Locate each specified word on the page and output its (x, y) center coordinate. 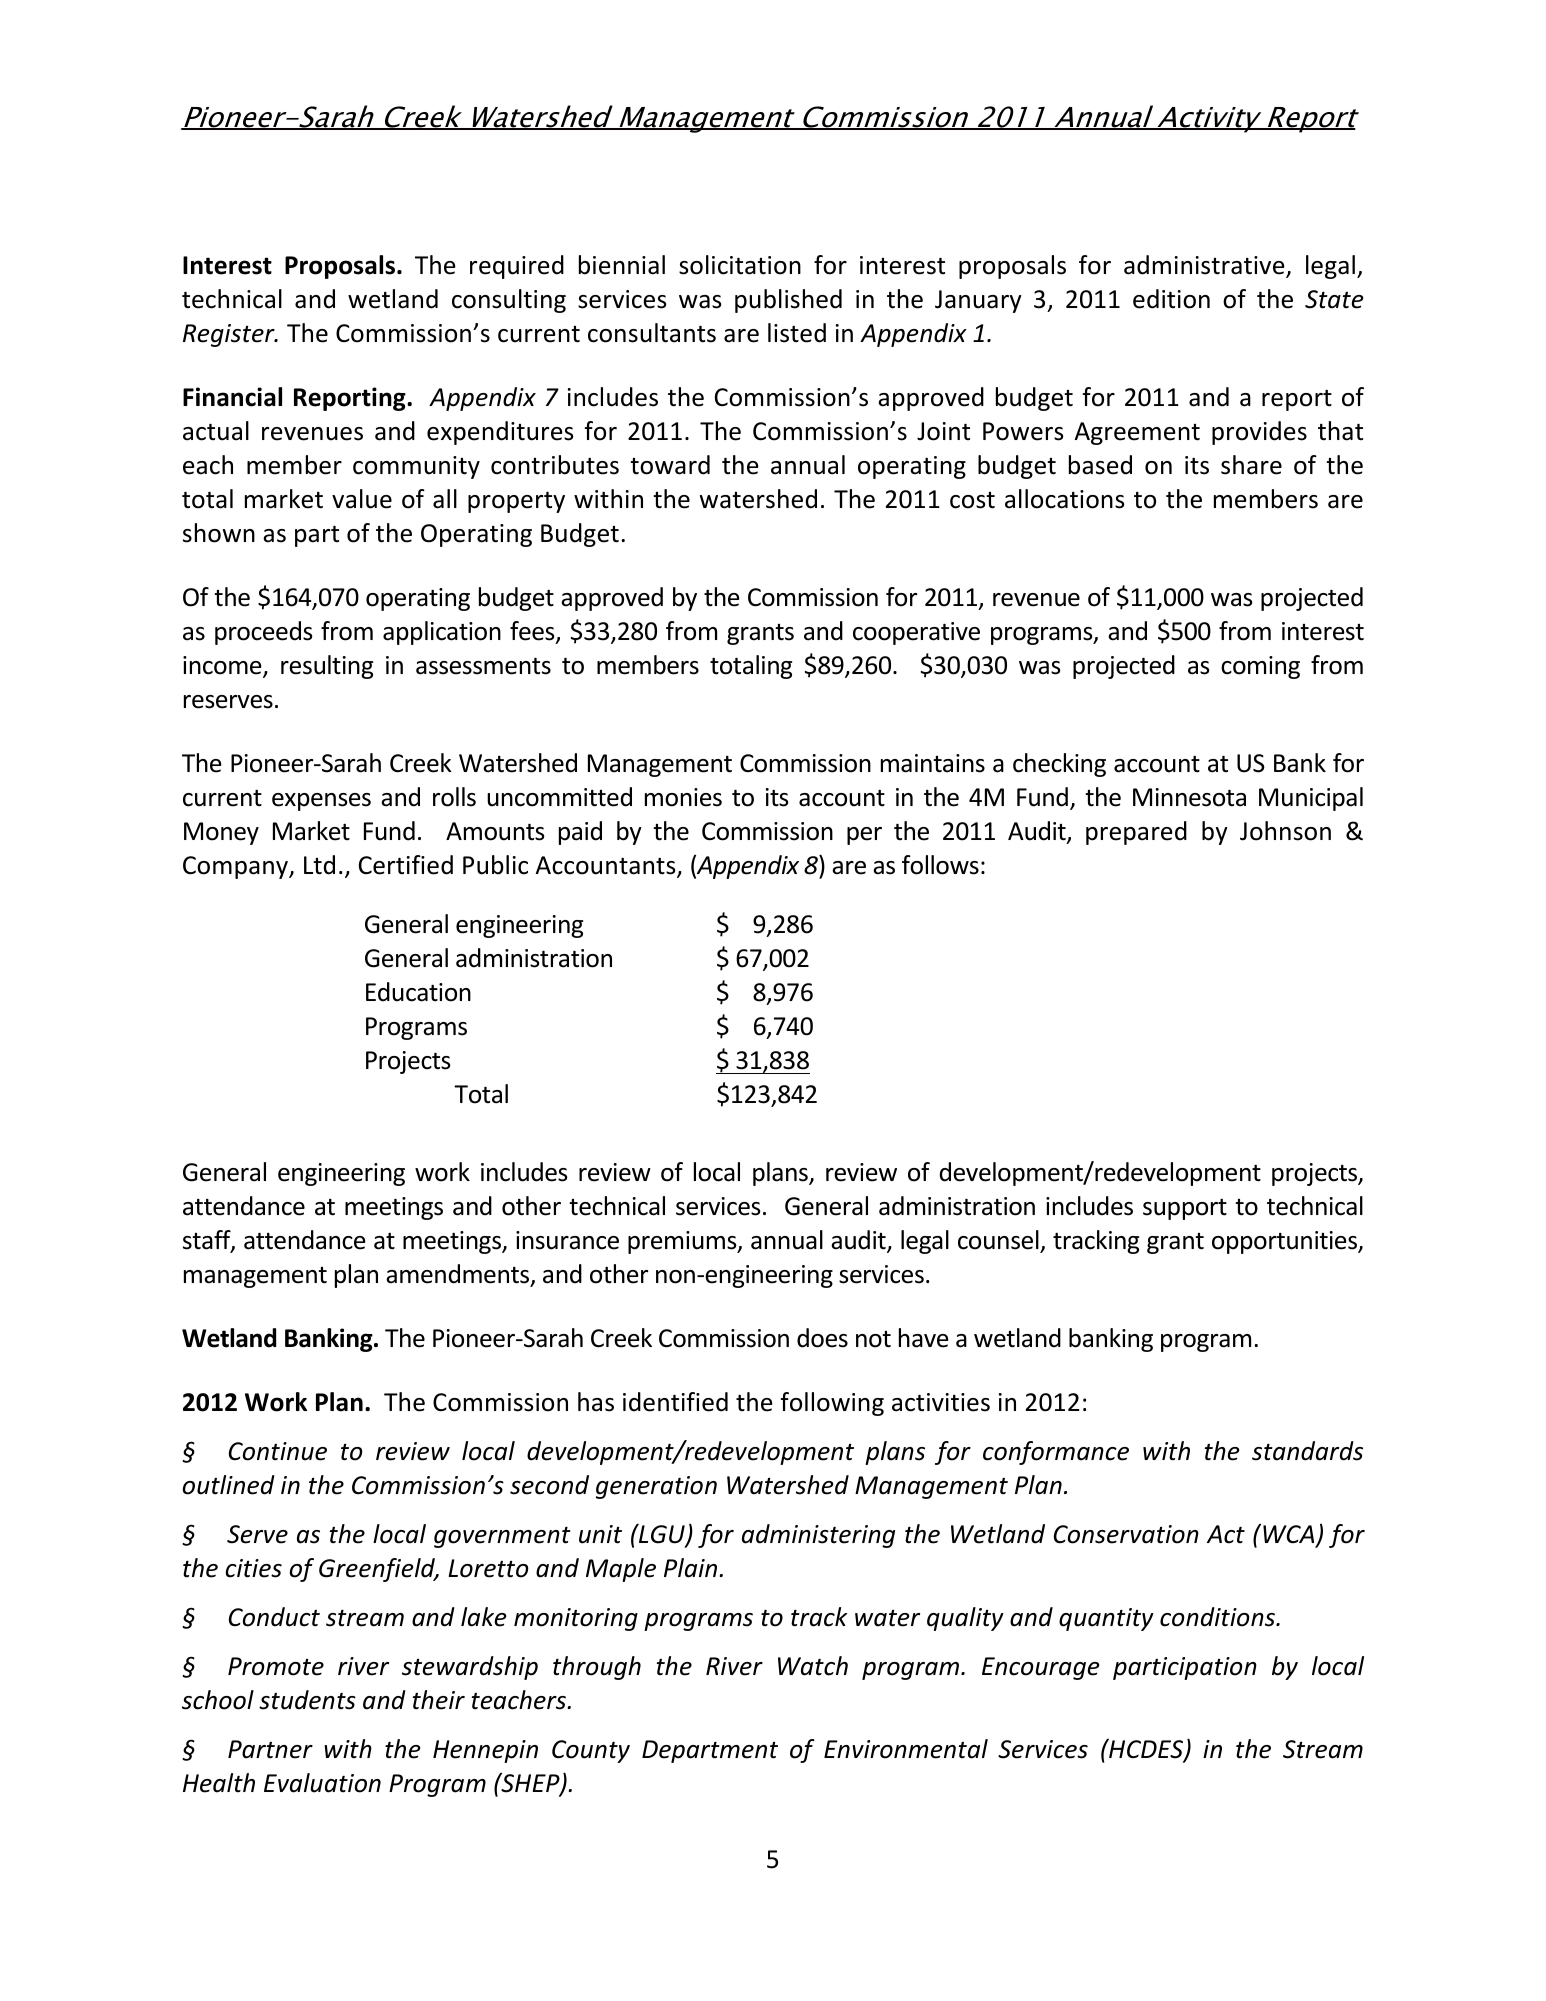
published (788, 301)
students (307, 1700)
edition (1171, 299)
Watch (813, 1666)
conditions (1218, 1617)
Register (230, 335)
